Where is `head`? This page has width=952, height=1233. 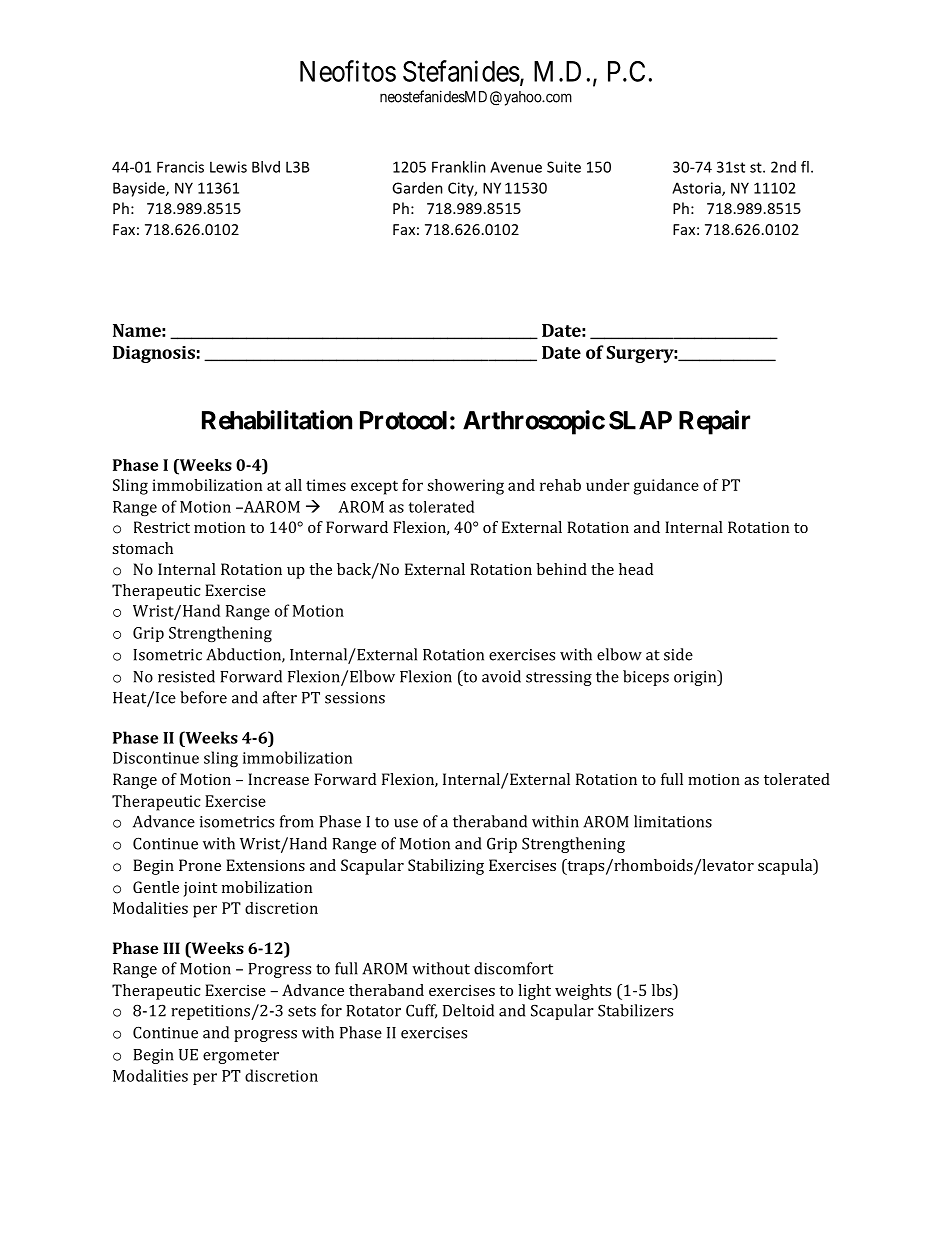 head is located at coordinates (636, 569).
